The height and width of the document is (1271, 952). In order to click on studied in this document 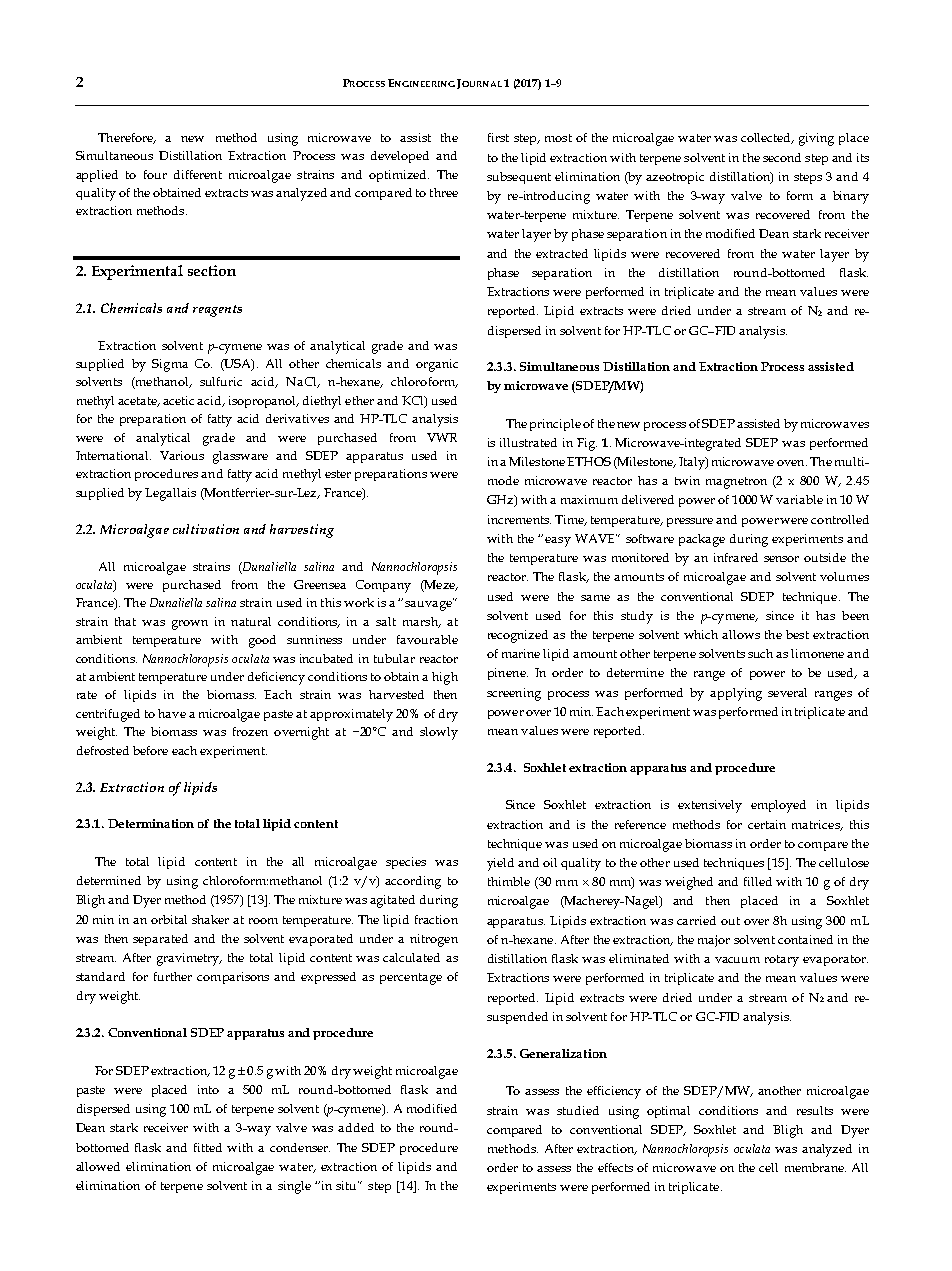, I will do `click(578, 1110)`.
